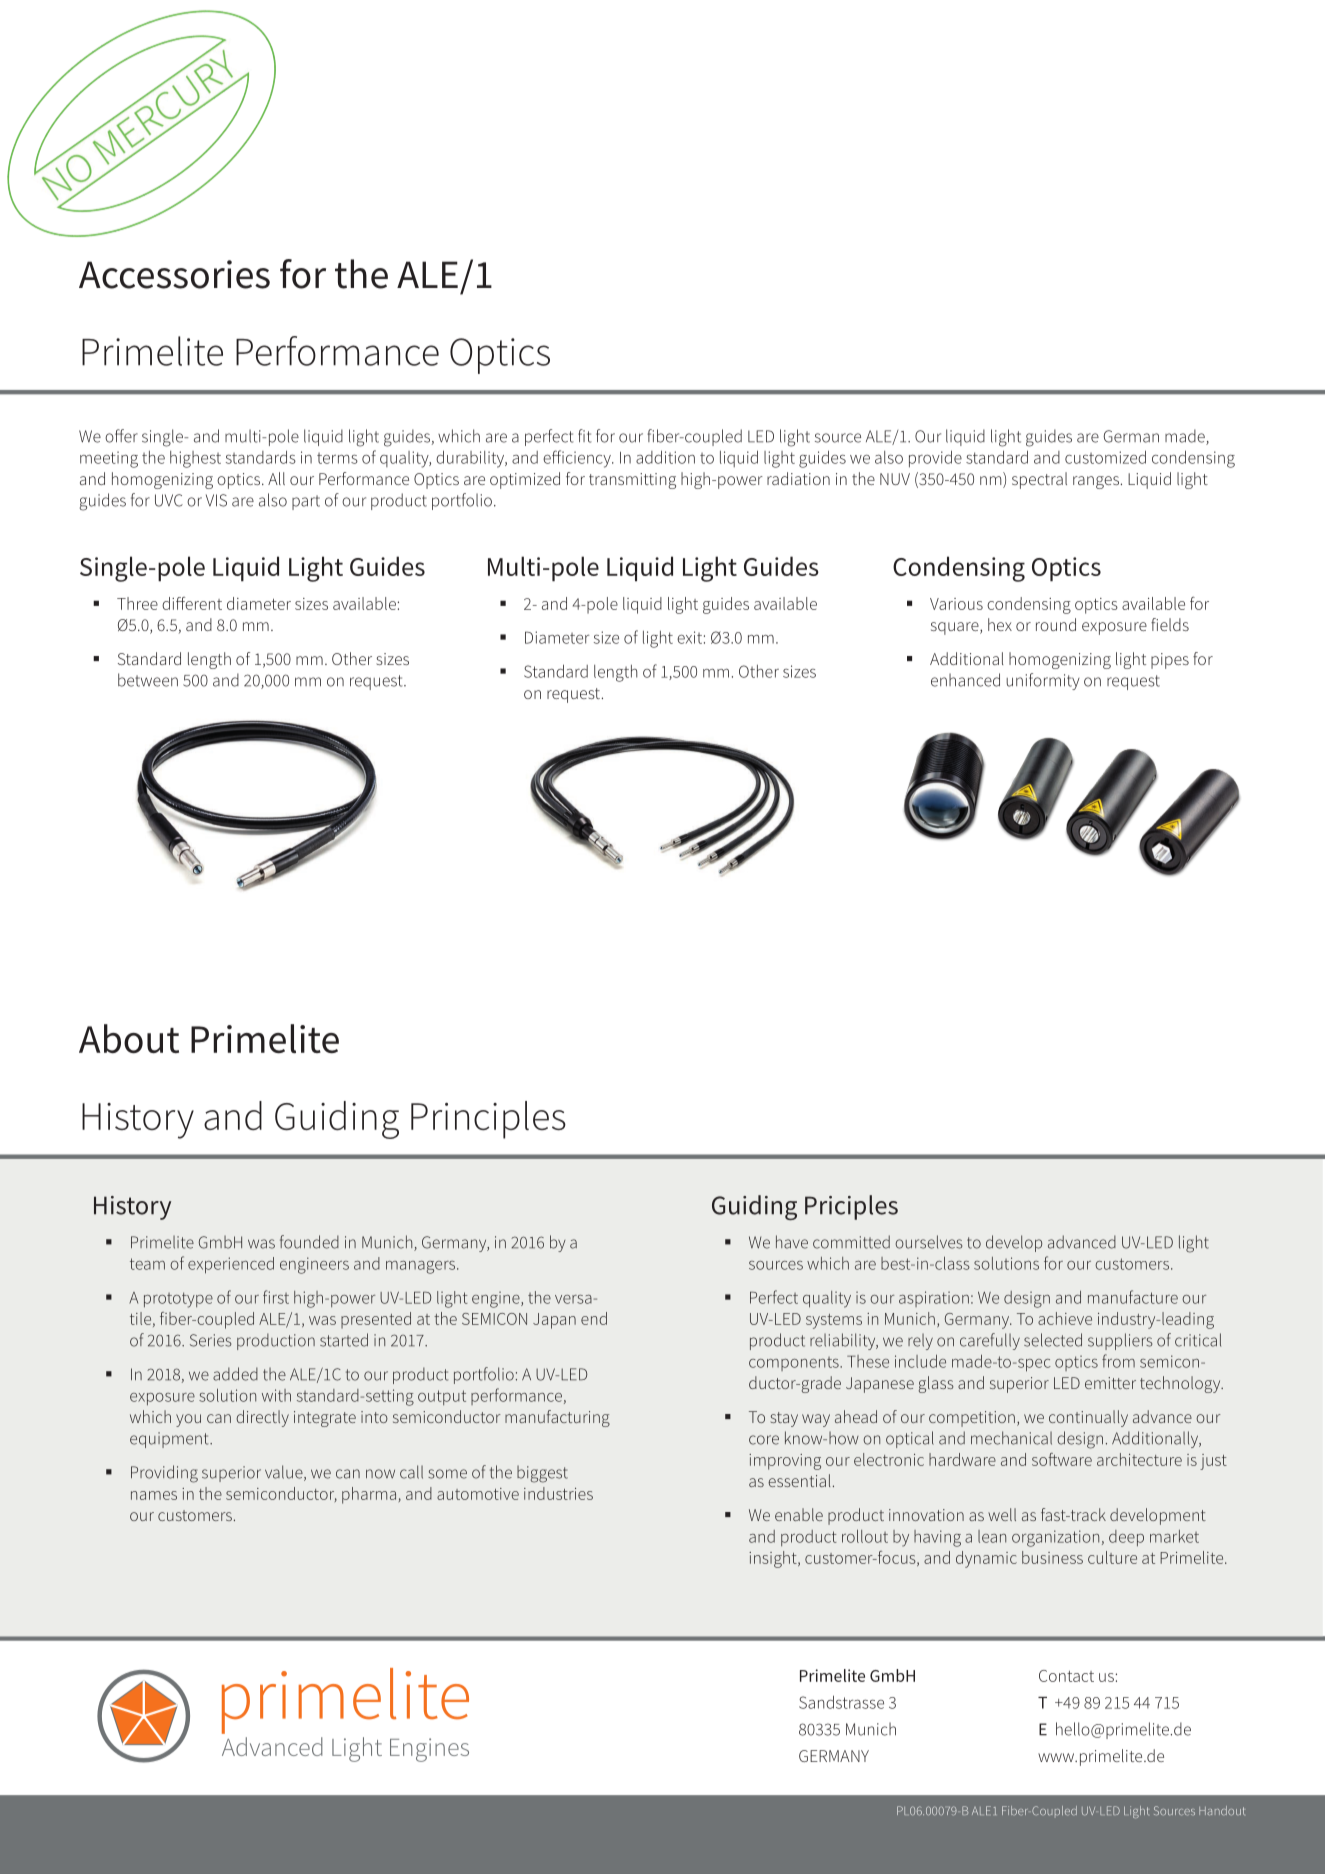 This image has width=1325, height=1874. I want to click on between, so click(148, 680).
